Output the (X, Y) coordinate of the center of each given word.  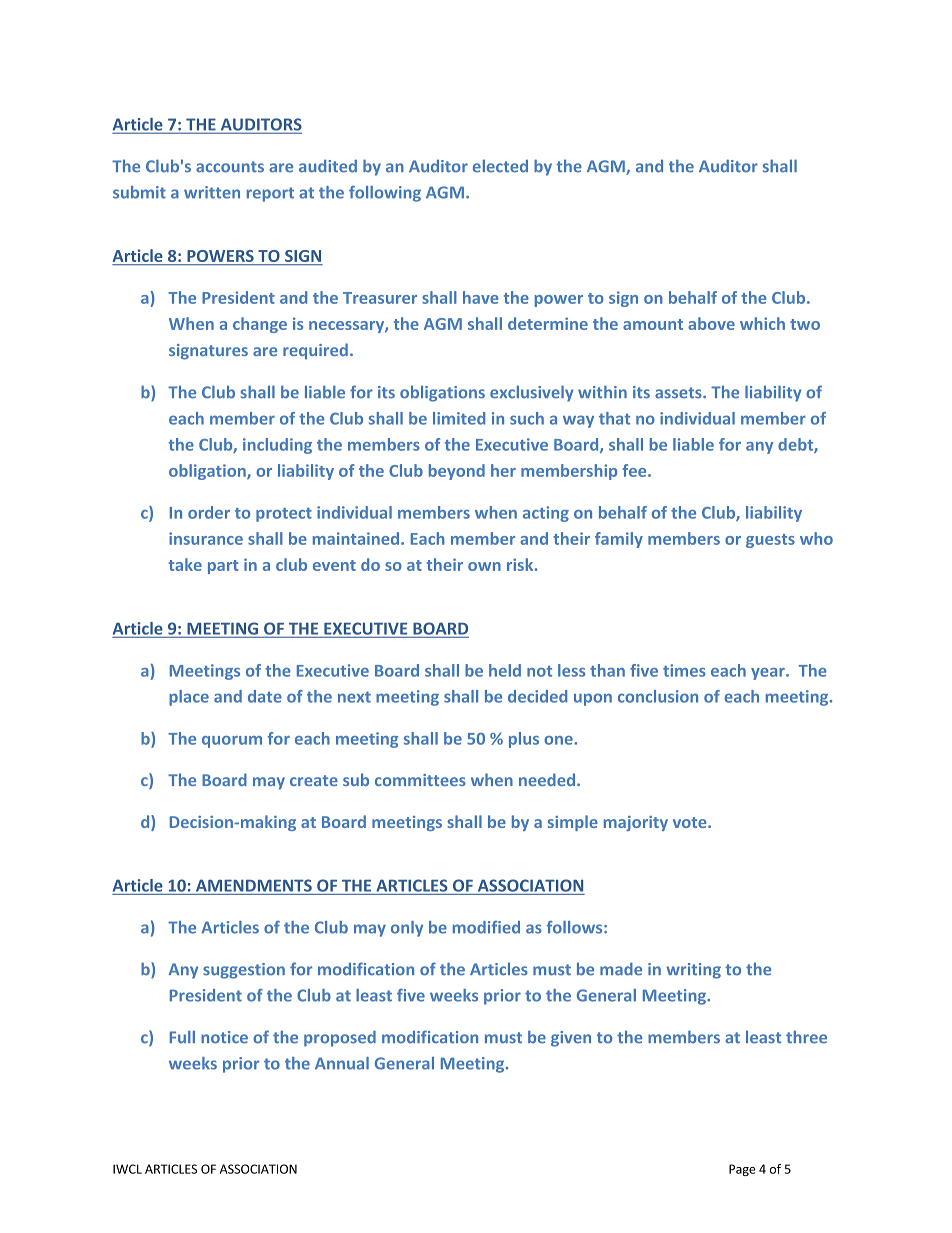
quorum (232, 742)
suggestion (244, 971)
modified (486, 927)
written (212, 192)
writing (693, 971)
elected (500, 166)
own (484, 566)
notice (224, 1037)
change (260, 325)
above (711, 323)
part (223, 567)
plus (524, 740)
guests (770, 541)
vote (691, 822)
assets (679, 393)
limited (459, 418)
